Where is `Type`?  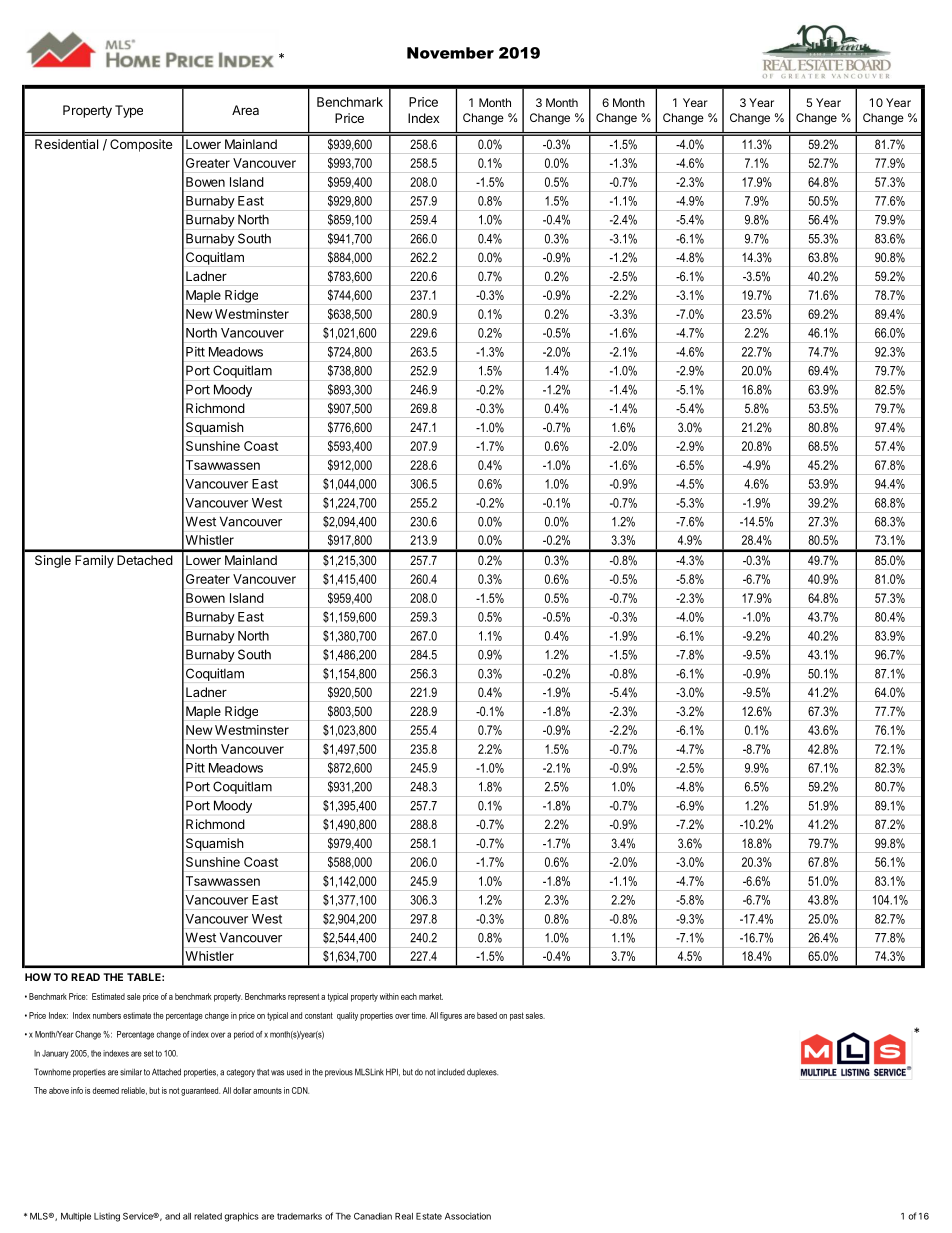 Type is located at coordinates (129, 111).
